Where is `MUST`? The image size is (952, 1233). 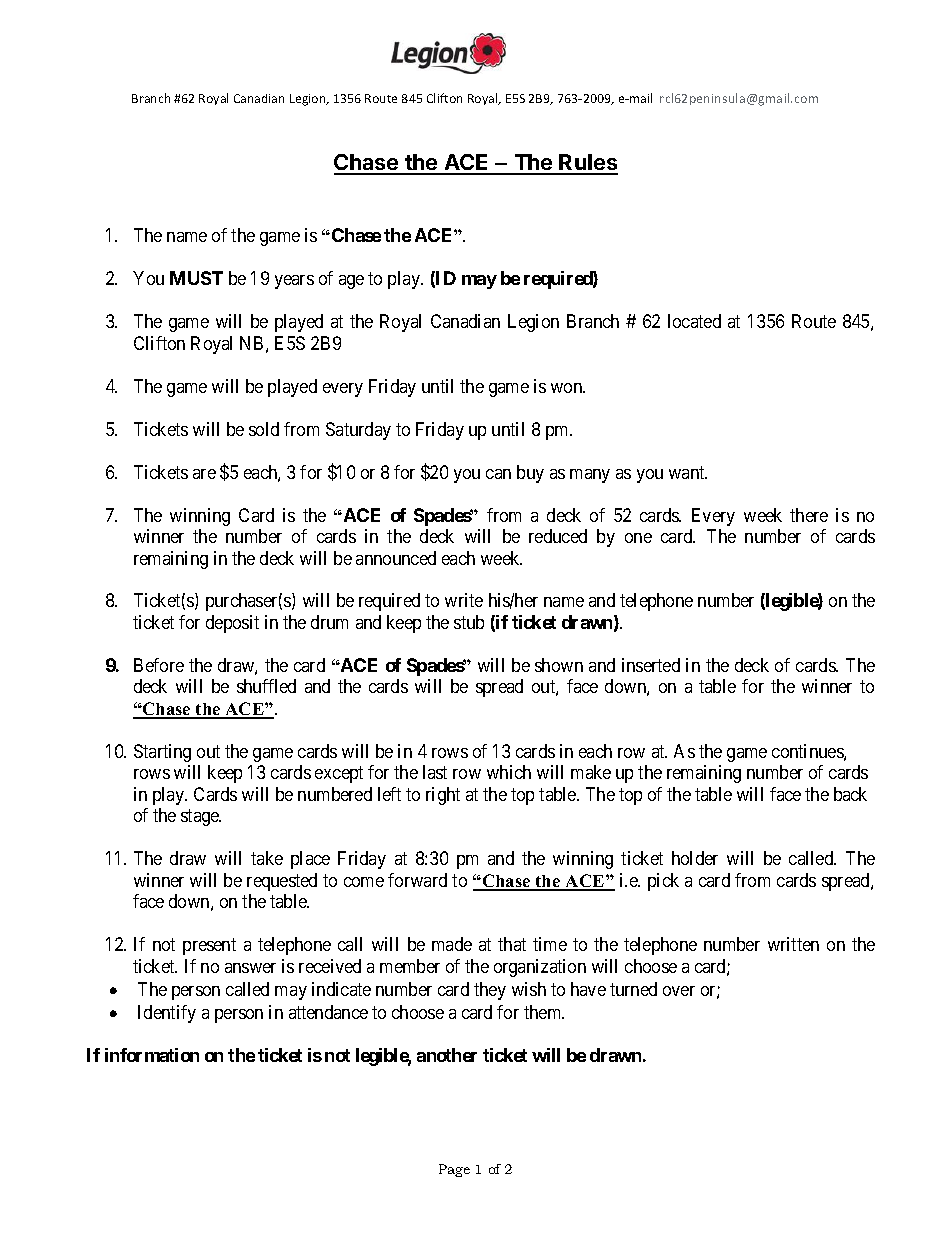 MUST is located at coordinates (196, 278).
